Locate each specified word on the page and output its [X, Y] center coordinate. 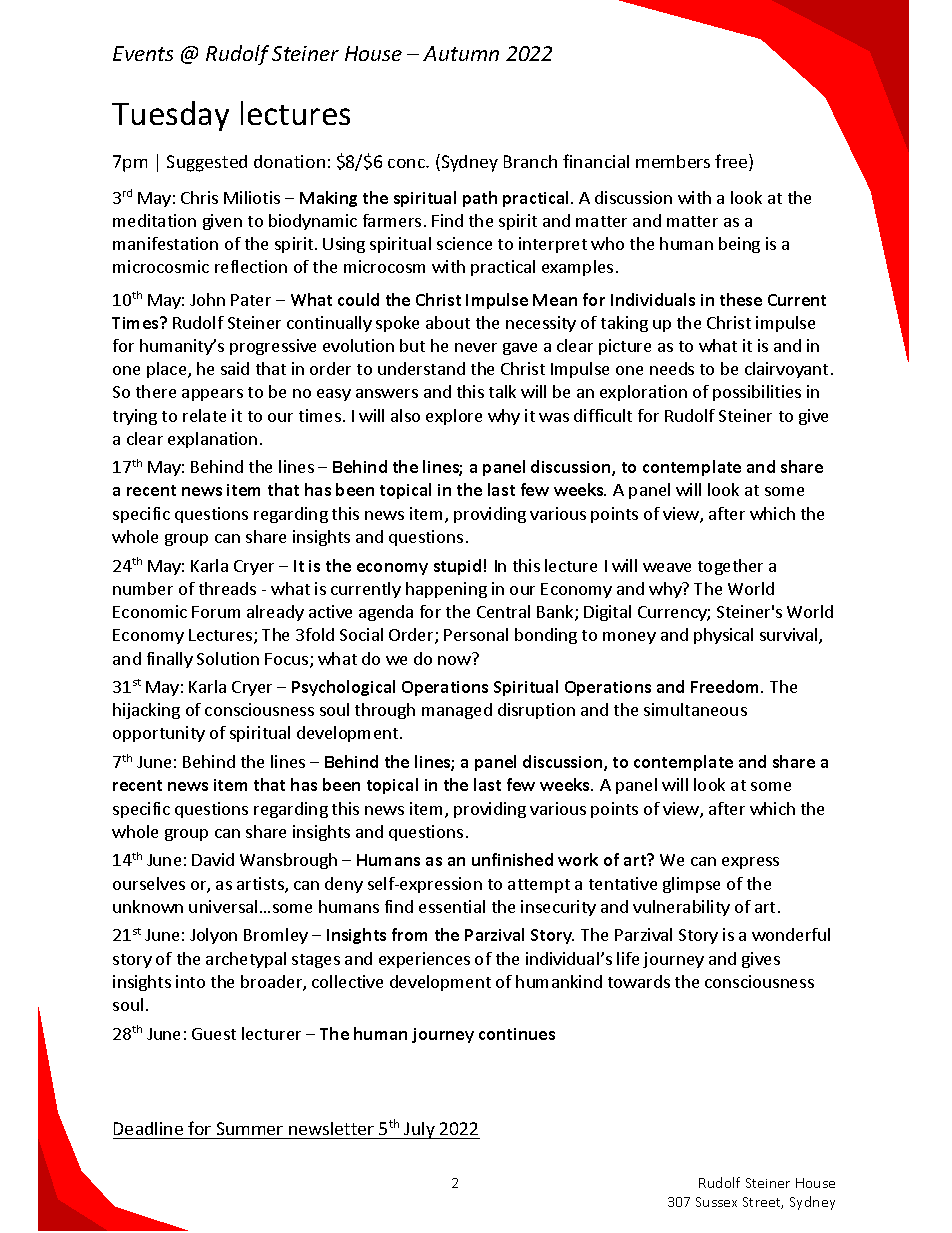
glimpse [691, 885]
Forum [216, 612]
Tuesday [170, 116]
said [235, 368]
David [213, 859]
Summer [250, 1128]
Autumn [461, 53]
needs [672, 368]
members [673, 161]
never [476, 347]
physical [723, 636]
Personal [476, 634]
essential [452, 906]
